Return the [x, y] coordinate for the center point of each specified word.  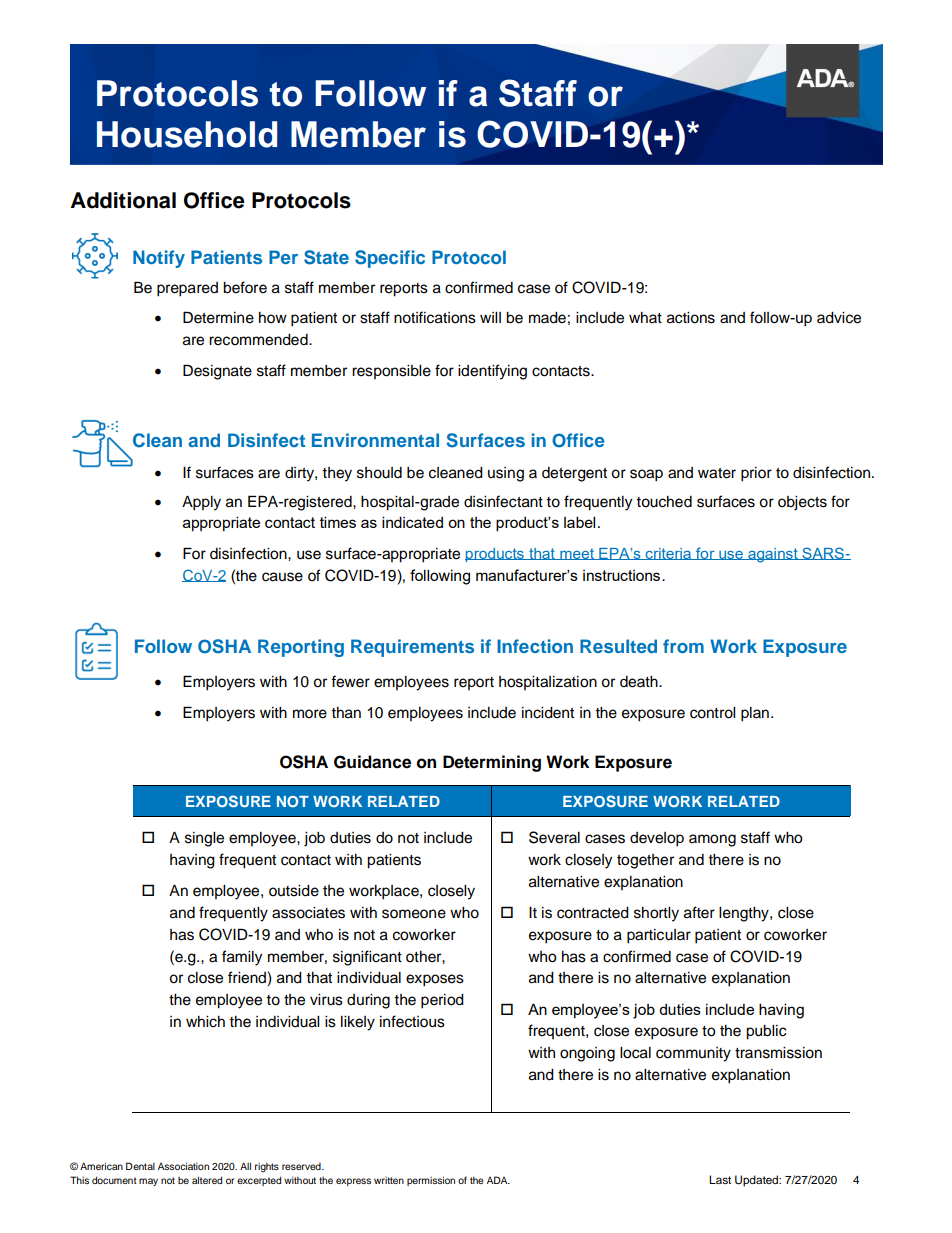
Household [187, 134]
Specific [390, 259]
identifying [492, 372]
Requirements [412, 648]
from [683, 646]
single [204, 839]
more [310, 714]
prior [756, 474]
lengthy [745, 914]
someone [414, 914]
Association [183, 1166]
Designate [217, 372]
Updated [757, 1181]
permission [431, 1181]
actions [691, 318]
